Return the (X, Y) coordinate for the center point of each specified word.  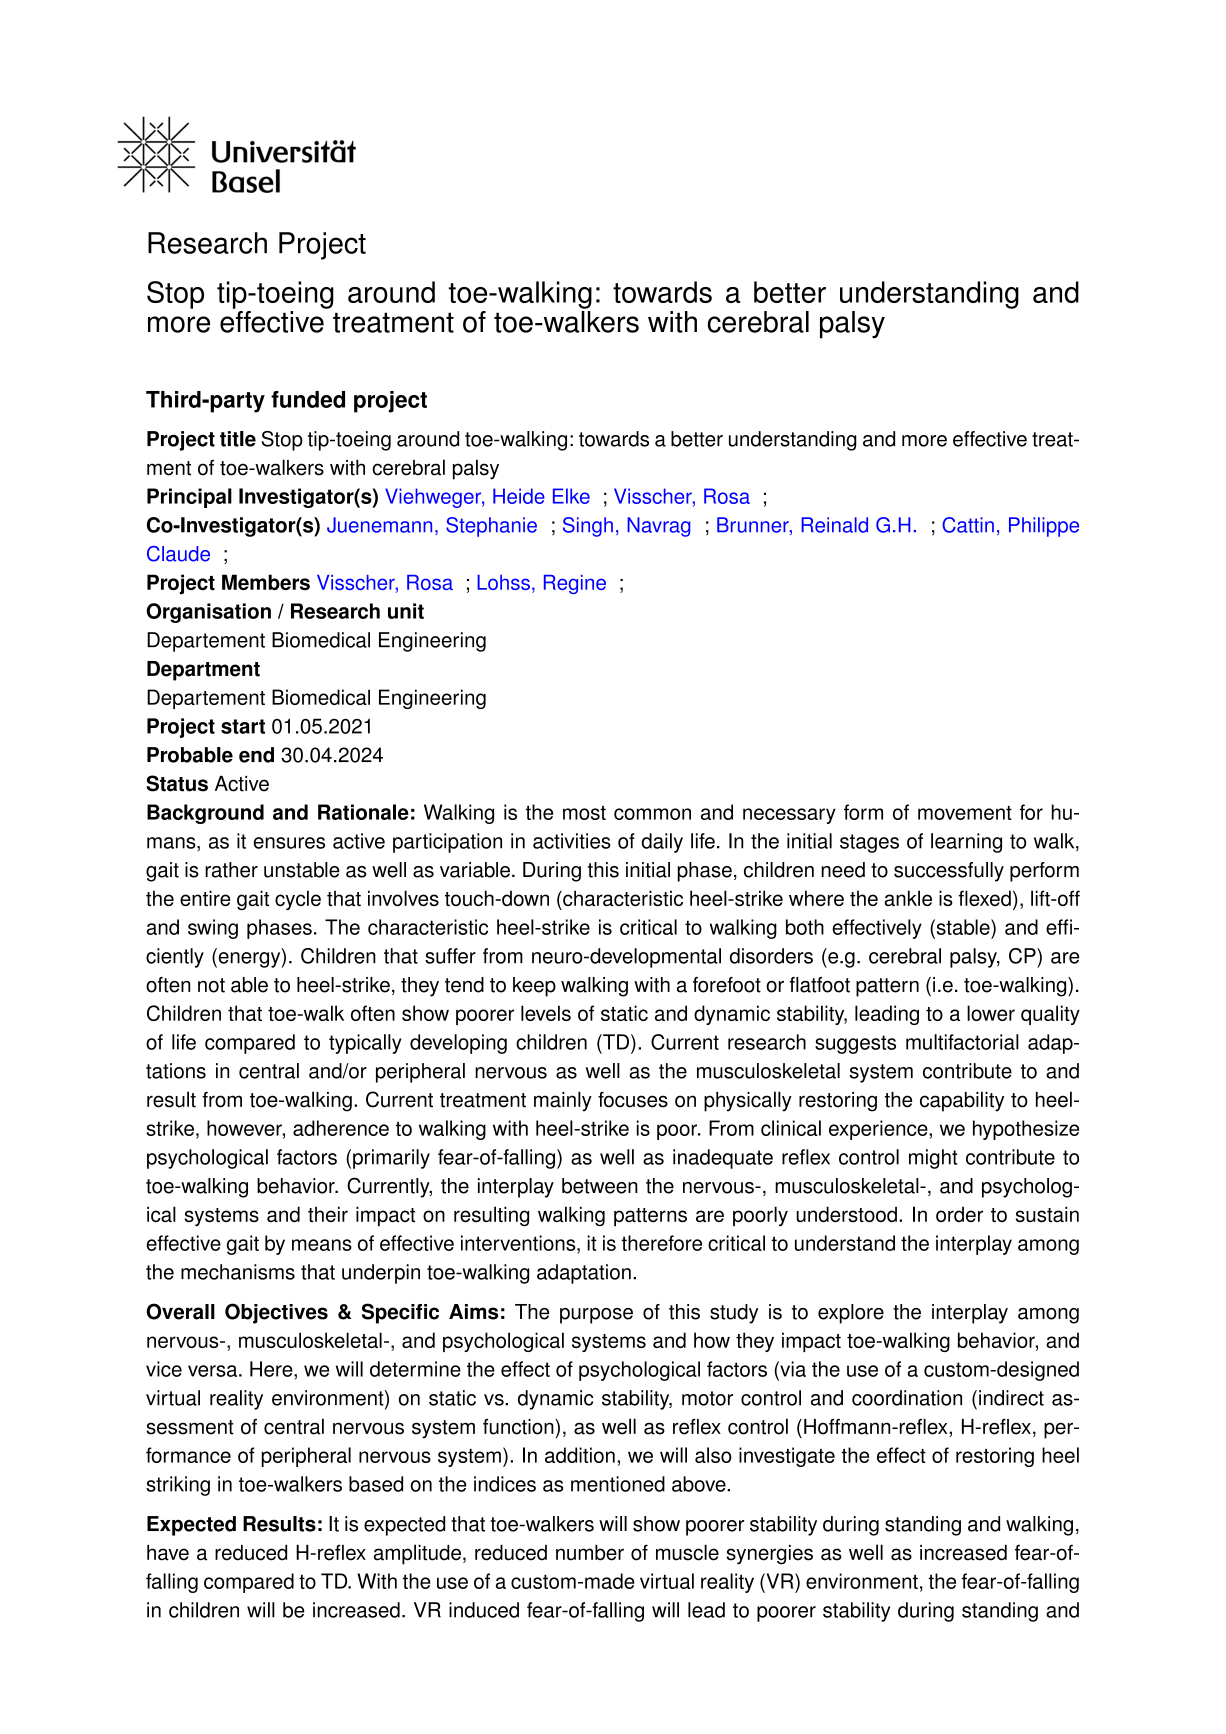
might (933, 1159)
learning (966, 843)
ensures (289, 843)
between (600, 1186)
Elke (571, 496)
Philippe (1044, 527)
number (590, 1553)
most (584, 813)
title (238, 439)
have (168, 1553)
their (328, 1214)
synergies (769, 1555)
